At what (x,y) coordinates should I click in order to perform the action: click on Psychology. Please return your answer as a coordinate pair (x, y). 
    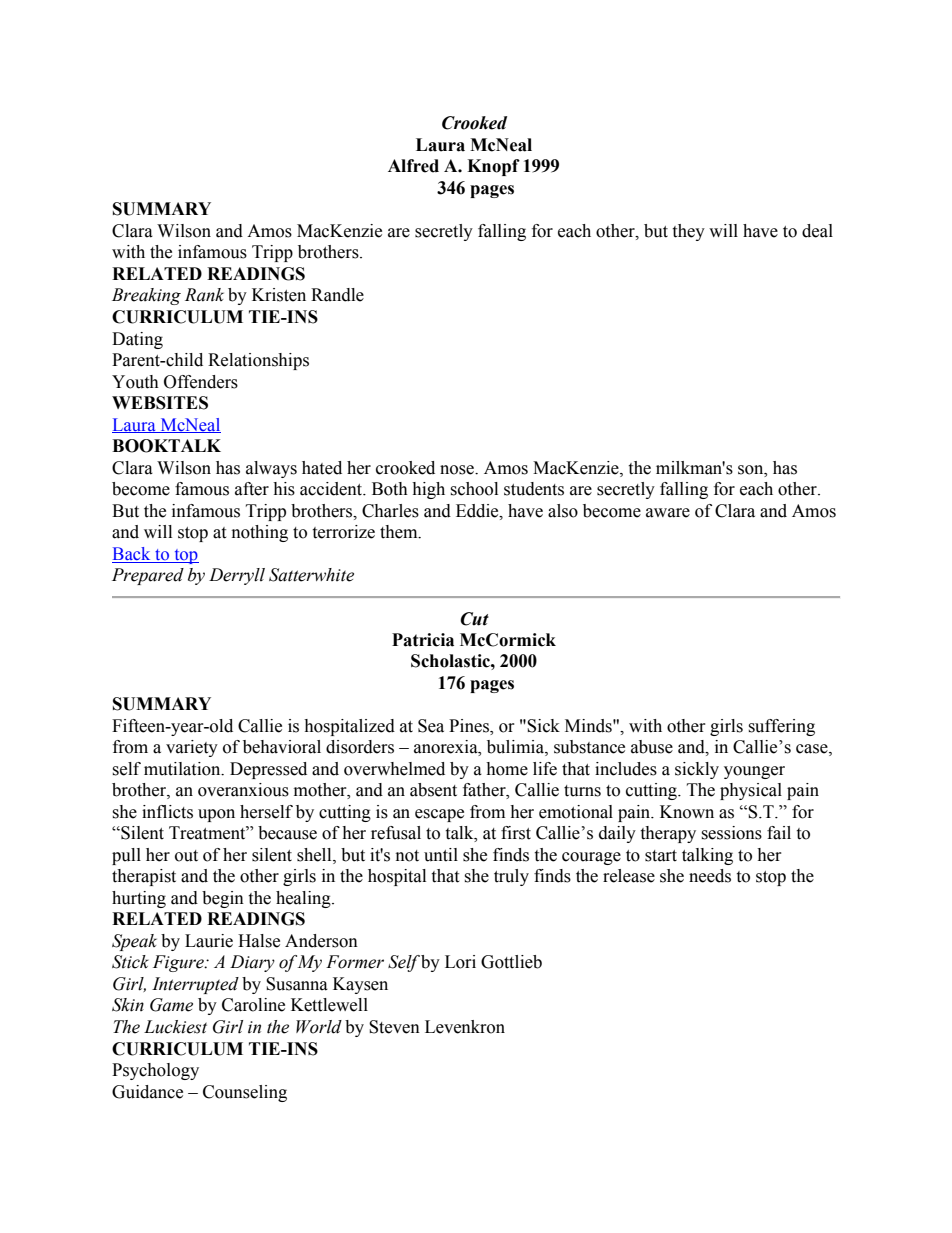
    Looking at the image, I should click on (155, 1071).
